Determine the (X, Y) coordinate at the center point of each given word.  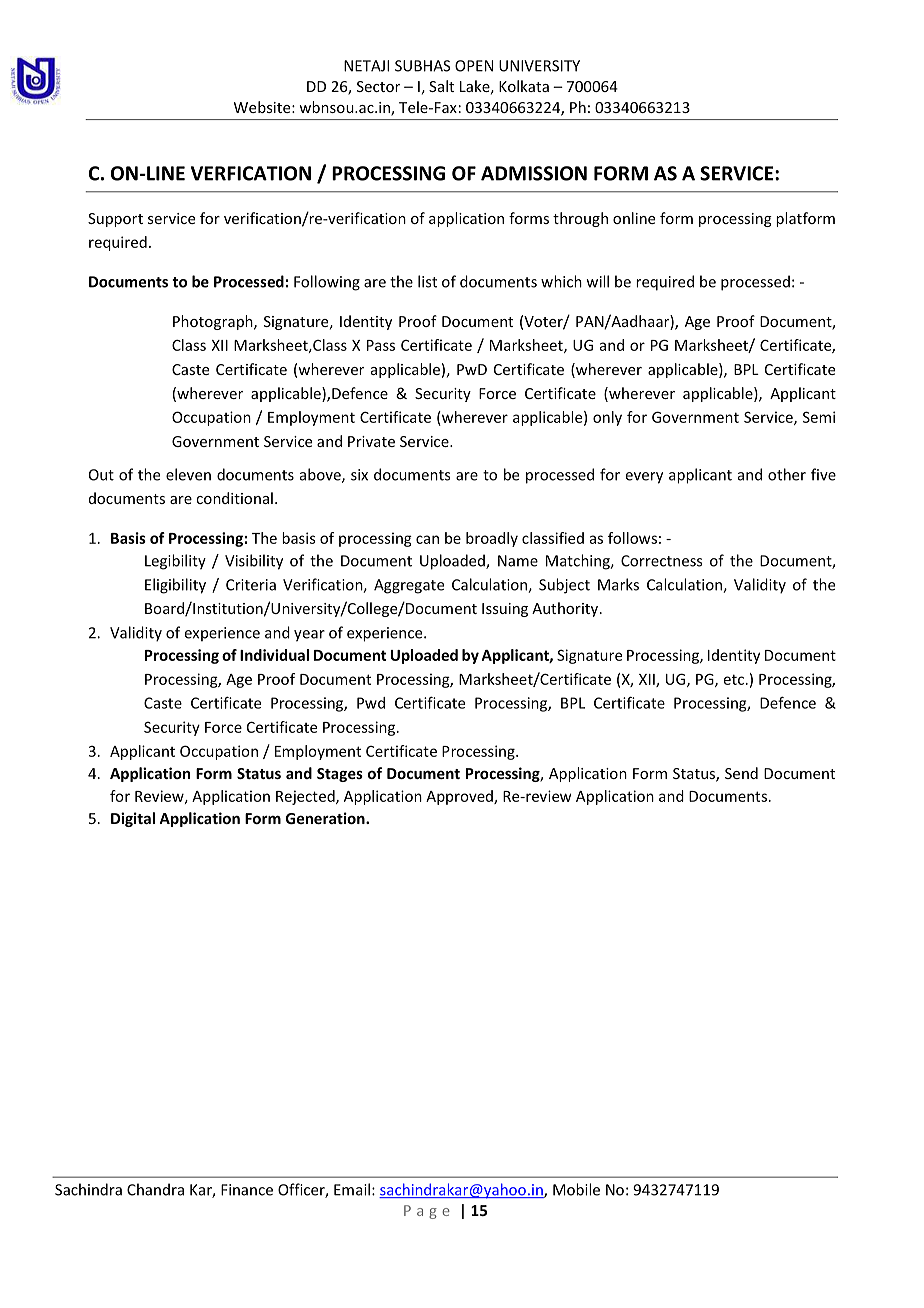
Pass (381, 345)
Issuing (505, 610)
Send (741, 773)
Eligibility (175, 586)
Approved (460, 797)
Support (115, 220)
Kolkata (524, 86)
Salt (441, 86)
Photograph (214, 322)
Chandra (155, 1189)
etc (734, 679)
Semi (819, 417)
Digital (133, 819)
